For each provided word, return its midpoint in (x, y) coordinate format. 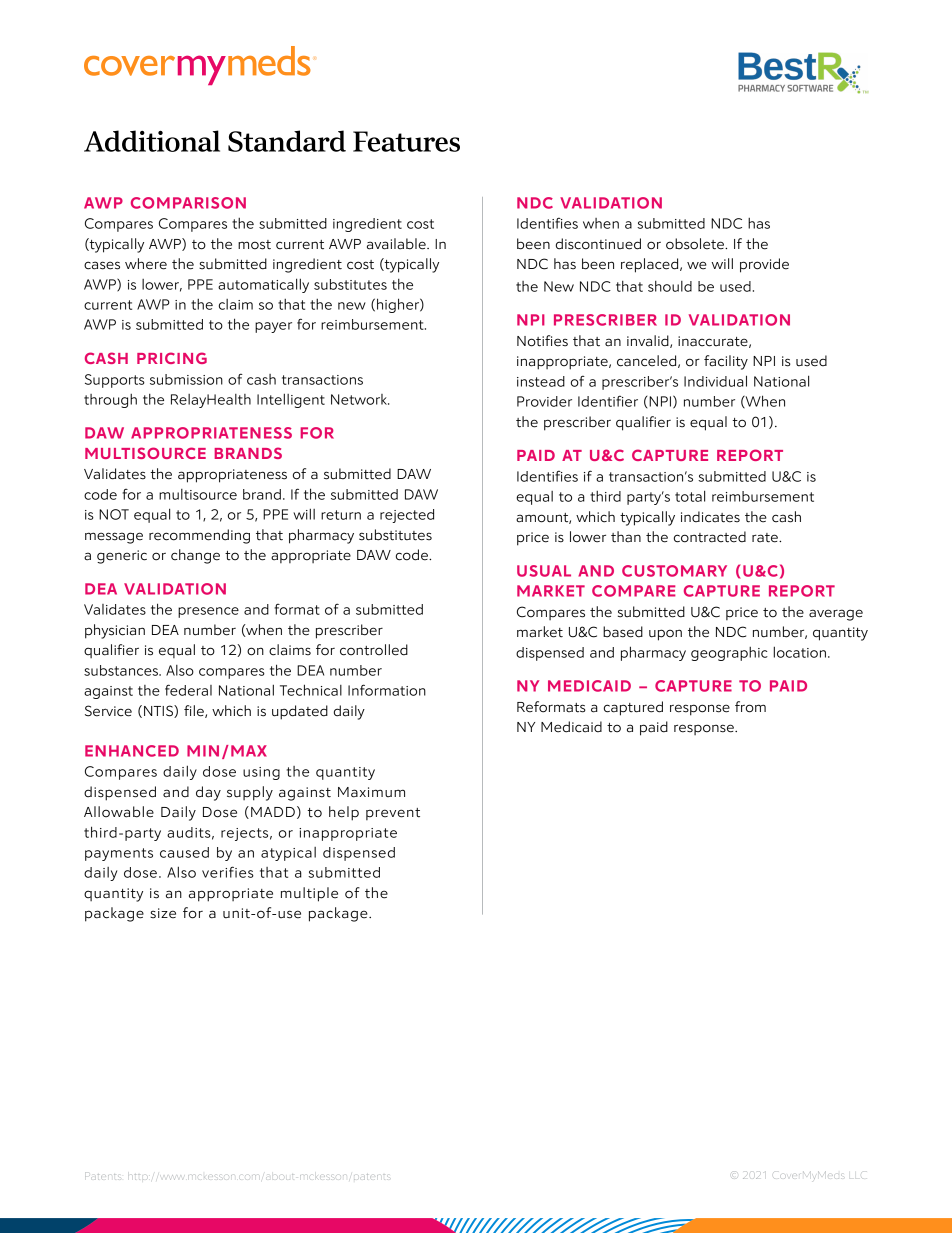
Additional (152, 141)
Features (406, 141)
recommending (199, 536)
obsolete (696, 244)
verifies (228, 872)
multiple (309, 894)
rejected (407, 516)
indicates (710, 517)
